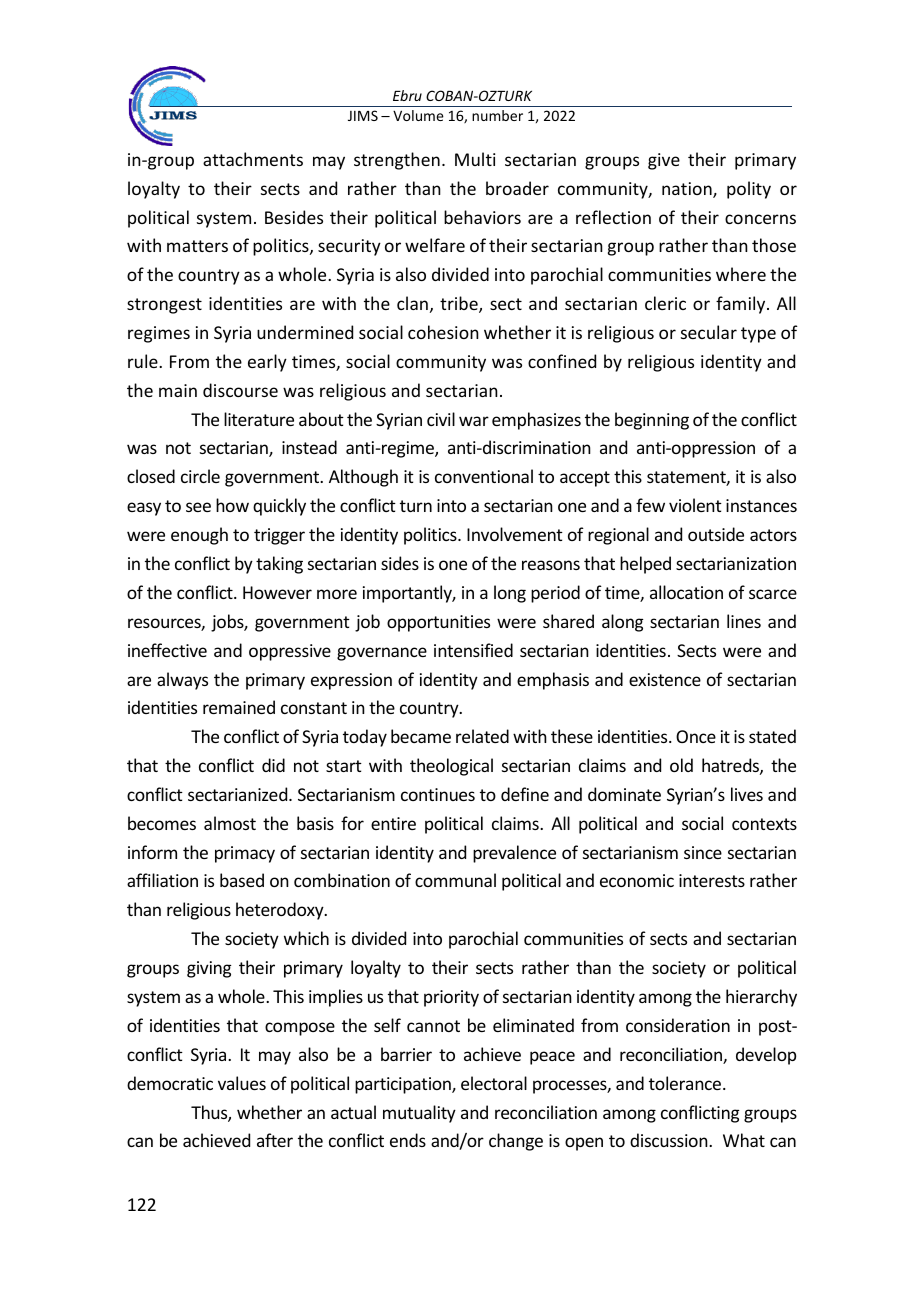 The width and height of the document is (924, 1305). I want to click on give, so click(664, 161).
